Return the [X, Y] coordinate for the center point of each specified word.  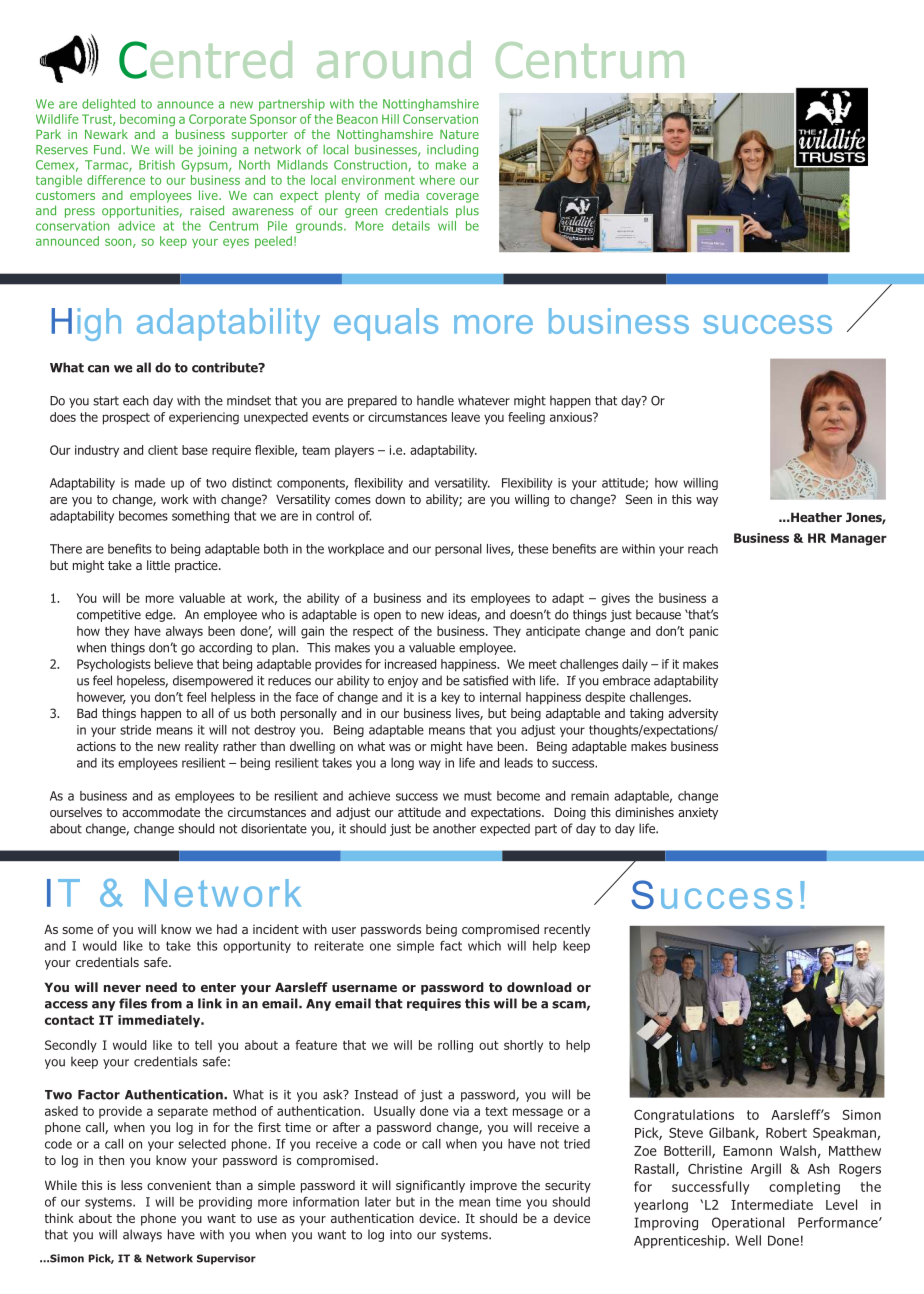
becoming [147, 120]
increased [410, 664]
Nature [459, 134]
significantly [430, 1186]
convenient [179, 1185]
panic [704, 632]
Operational [748, 1223]
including [452, 150]
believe [174, 664]
